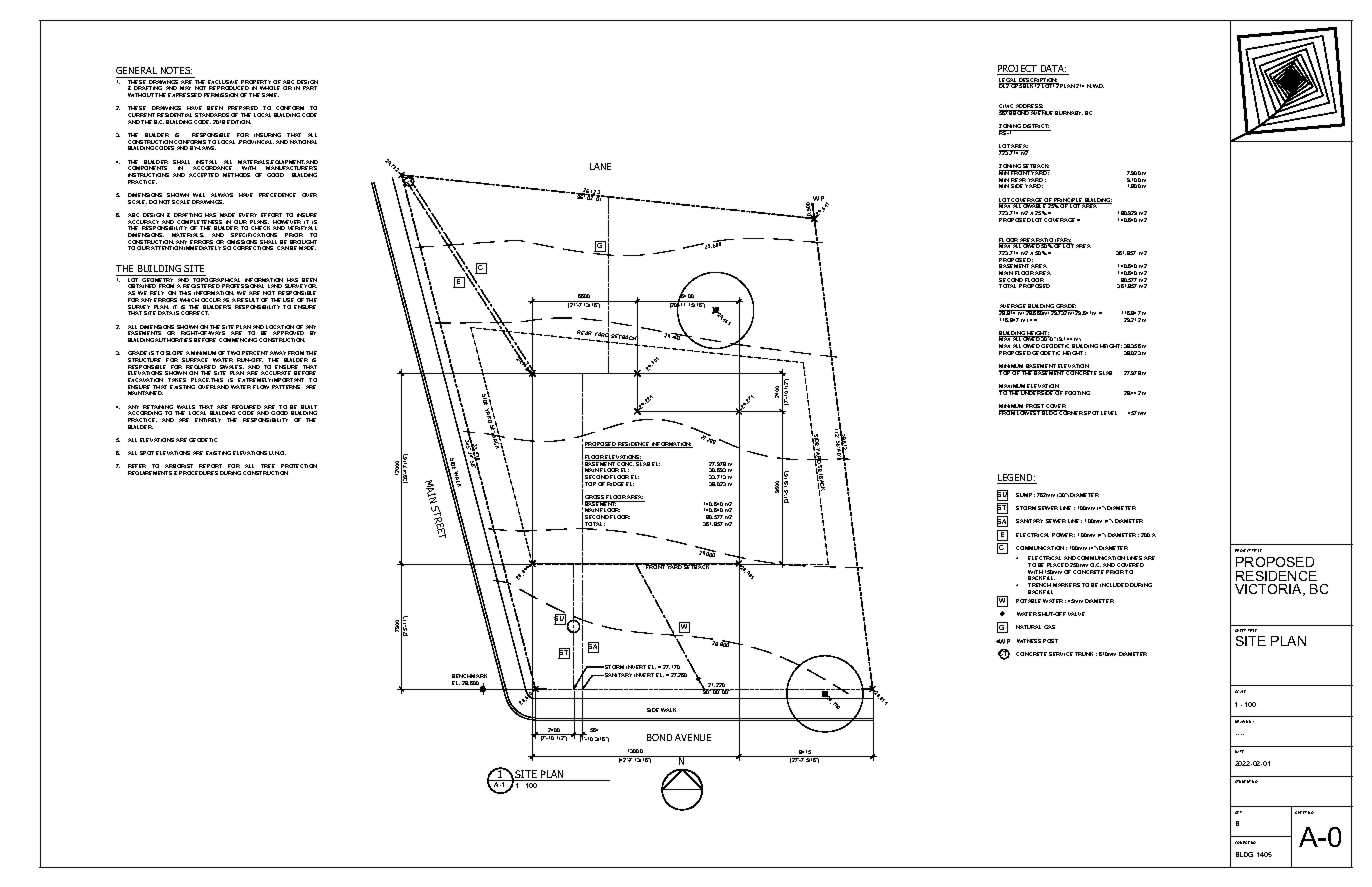 This screenshot has height=887, width=1372. Describe the element at coordinates (1077, 393) in the screenshot. I see `FOOTING` at that location.
